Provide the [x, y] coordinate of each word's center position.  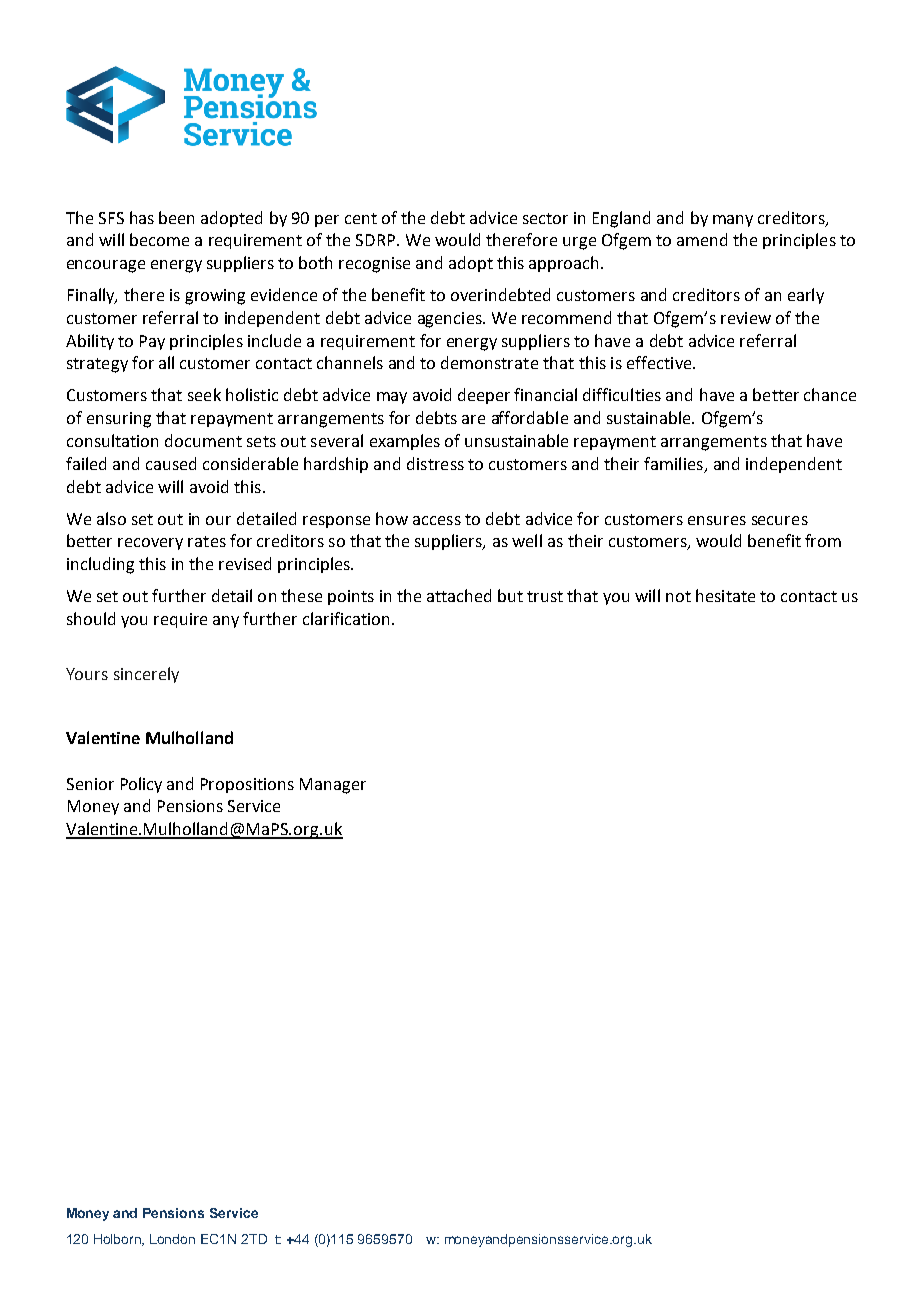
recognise [374, 265]
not [678, 596]
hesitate [725, 595]
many [733, 221]
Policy [141, 785]
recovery [150, 544]
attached [459, 595]
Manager [333, 786]
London [172, 1239]
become [159, 239]
